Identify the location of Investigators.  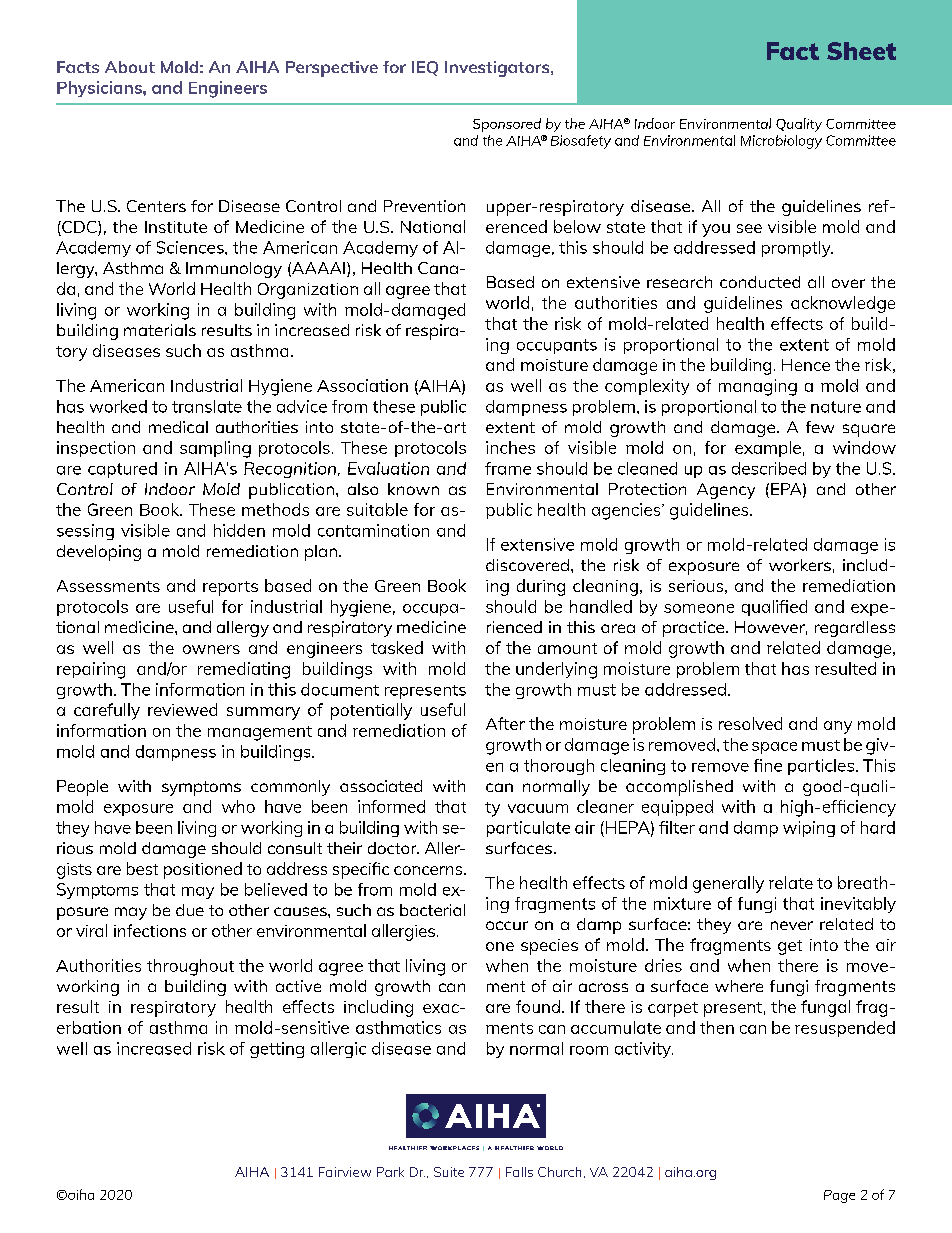
(498, 69).
